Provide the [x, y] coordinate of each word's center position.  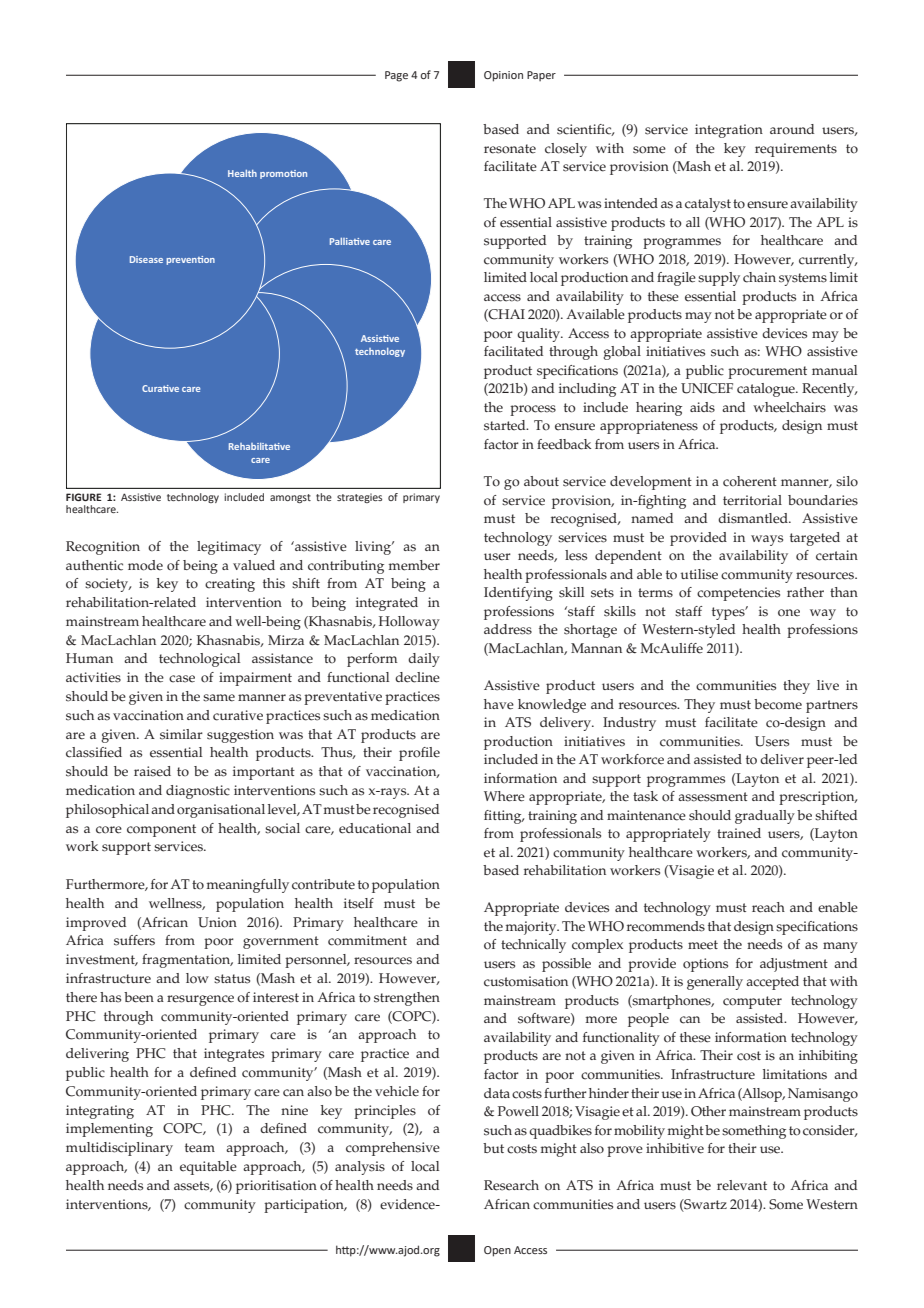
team [200, 1148]
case [182, 679]
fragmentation [187, 961]
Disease [146, 259]
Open [497, 1251]
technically [533, 946]
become [778, 704]
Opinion [503, 76]
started [506, 425]
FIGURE [84, 497]
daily [424, 660]
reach [768, 907]
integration [729, 131]
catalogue [767, 390]
